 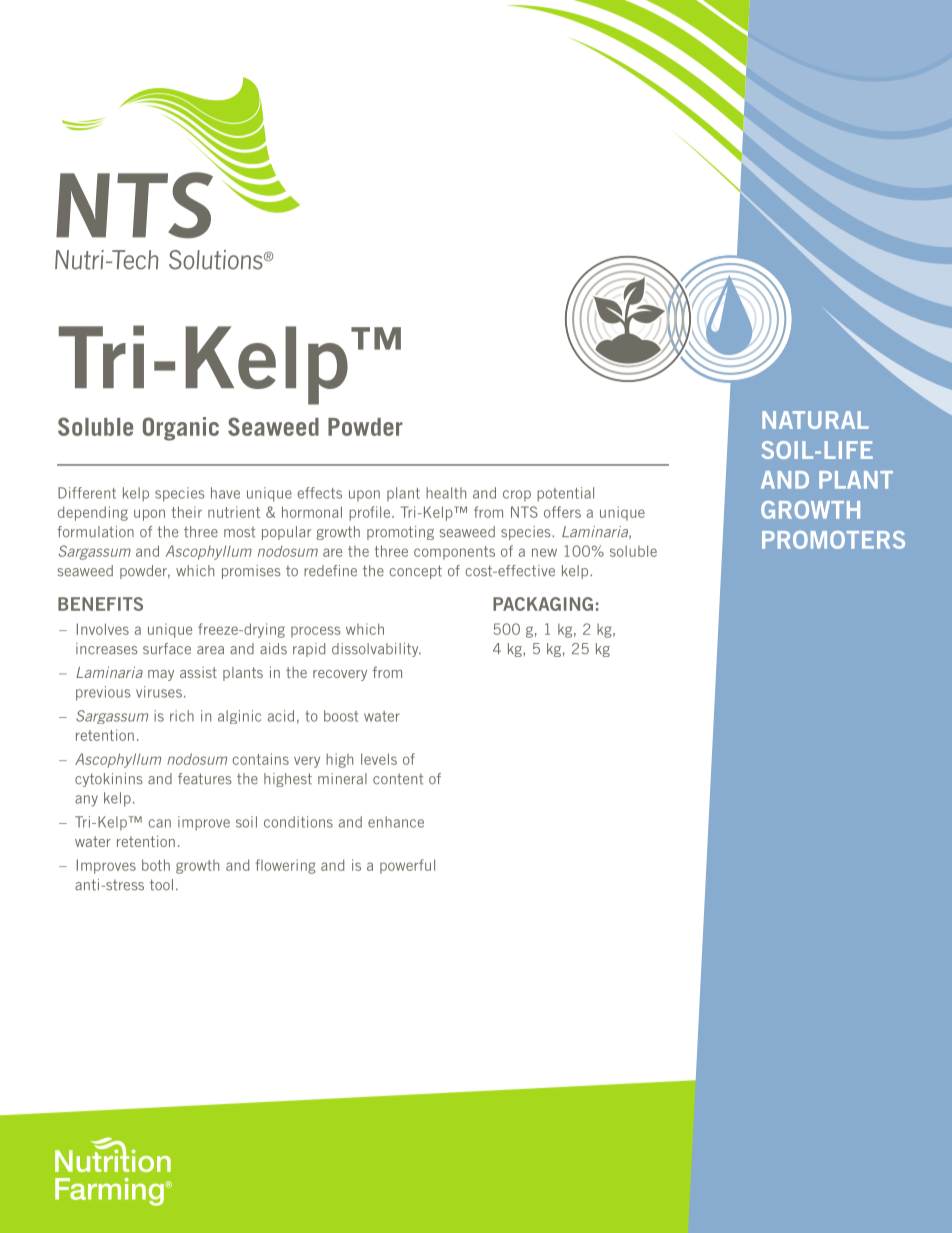 What do you see at coordinates (833, 540) in the screenshot?
I see `PROMOTERS` at bounding box center [833, 540].
